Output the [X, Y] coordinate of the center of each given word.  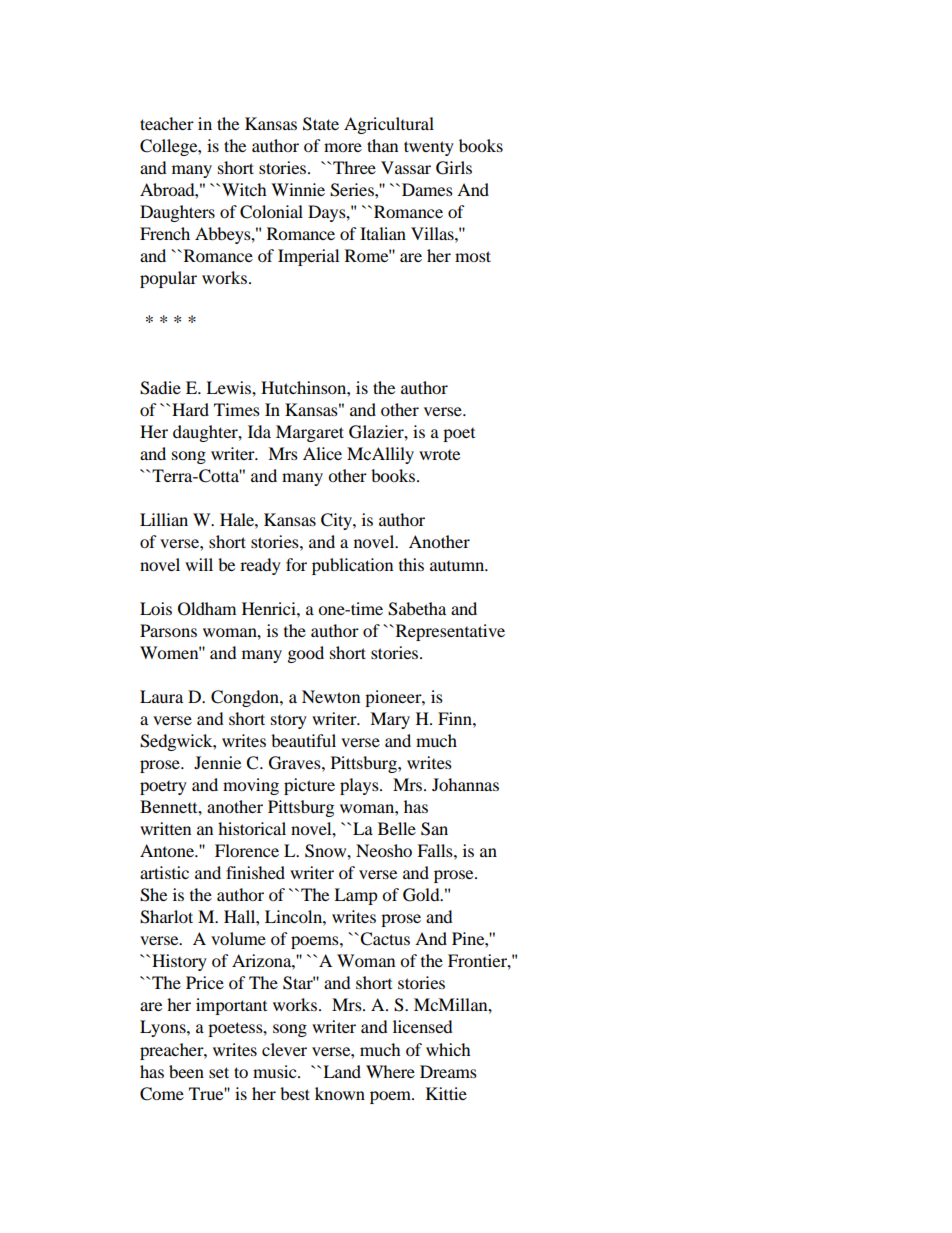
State [321, 124]
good [306, 654]
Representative [449, 632]
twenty [429, 148]
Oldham [207, 609]
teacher [167, 123]
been [186, 1071]
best [295, 1093]
